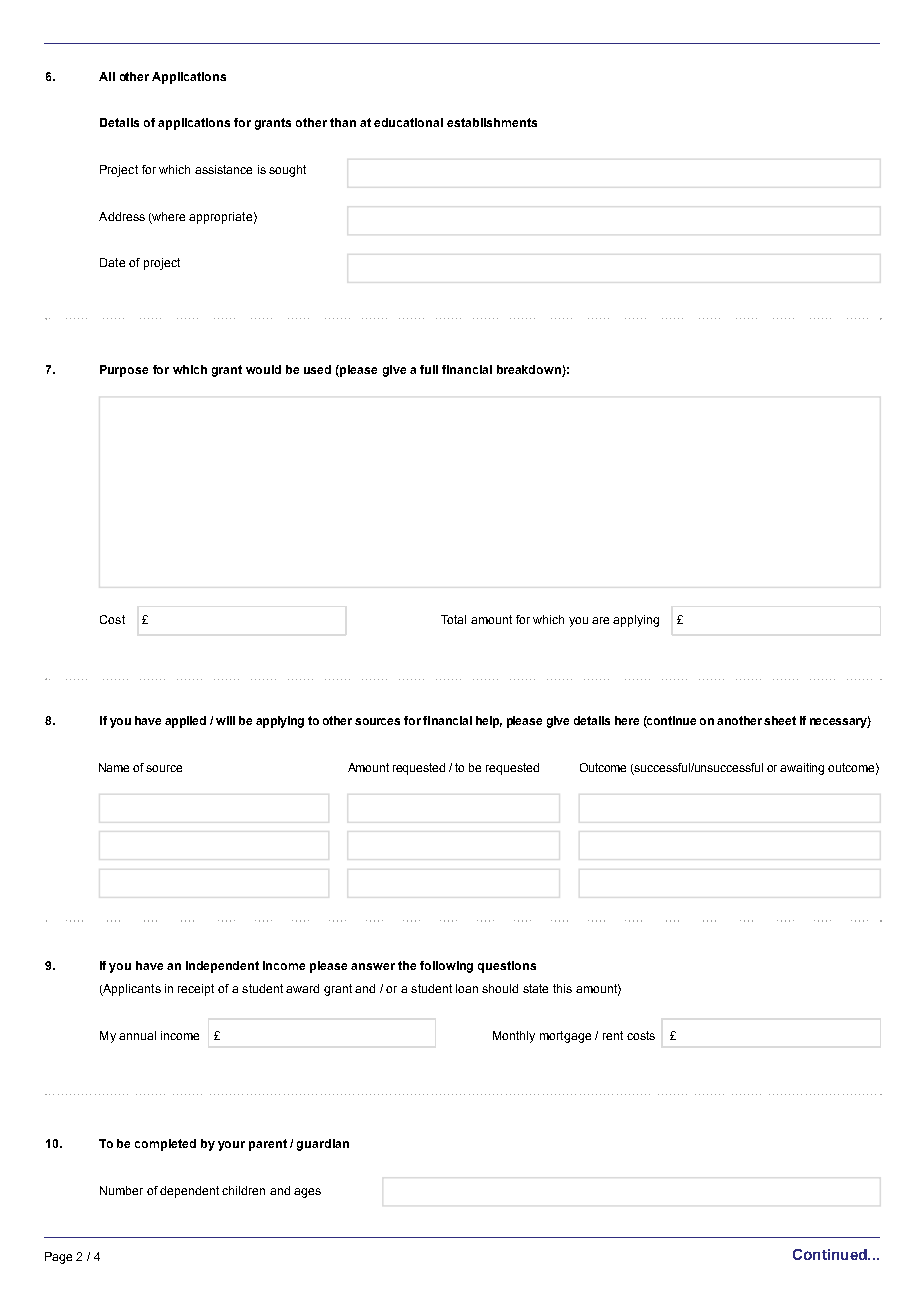  Describe the element at coordinates (492, 122) in the image. I see `establishments` at that location.
